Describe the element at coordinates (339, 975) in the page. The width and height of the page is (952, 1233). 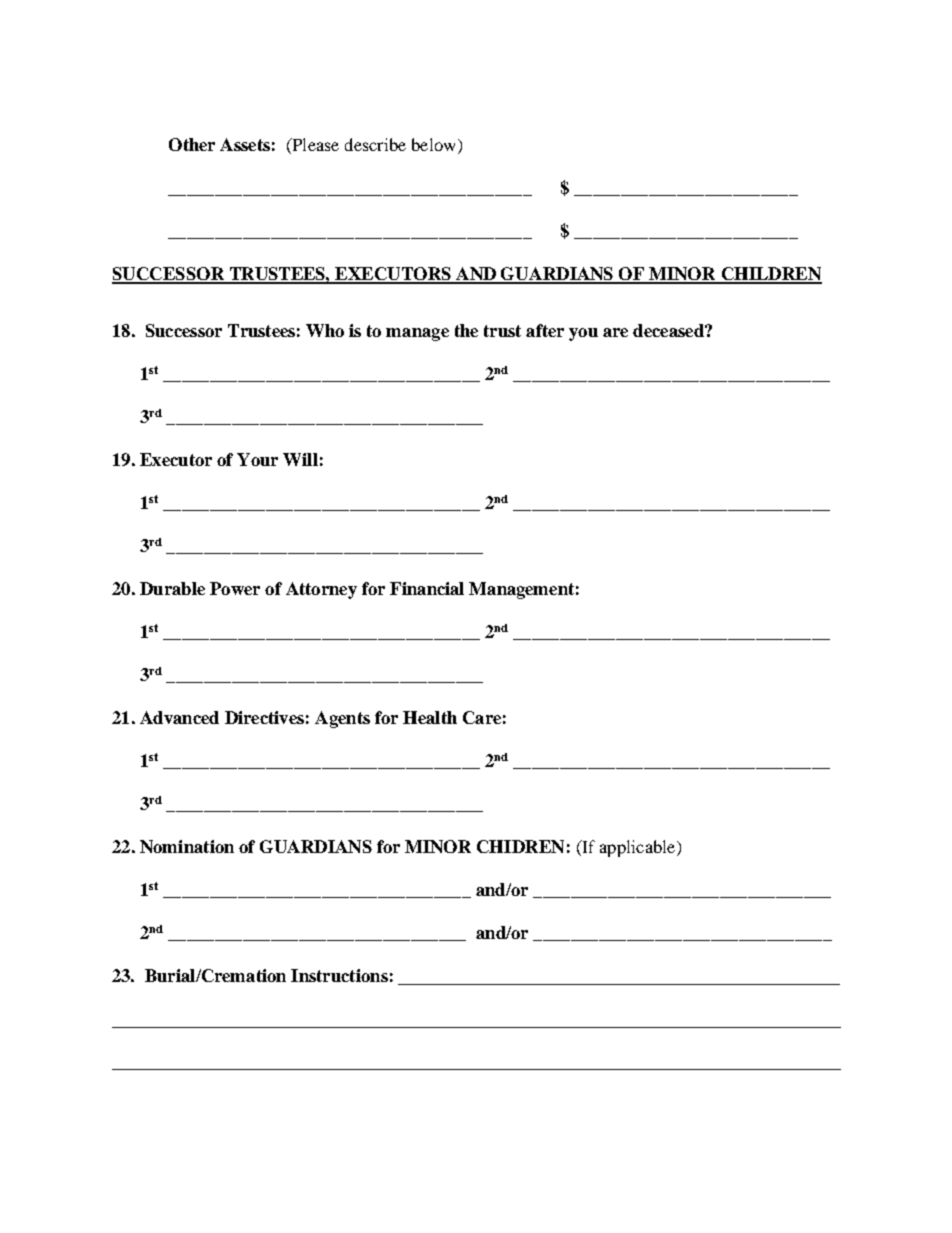
I see `Instructions` at that location.
